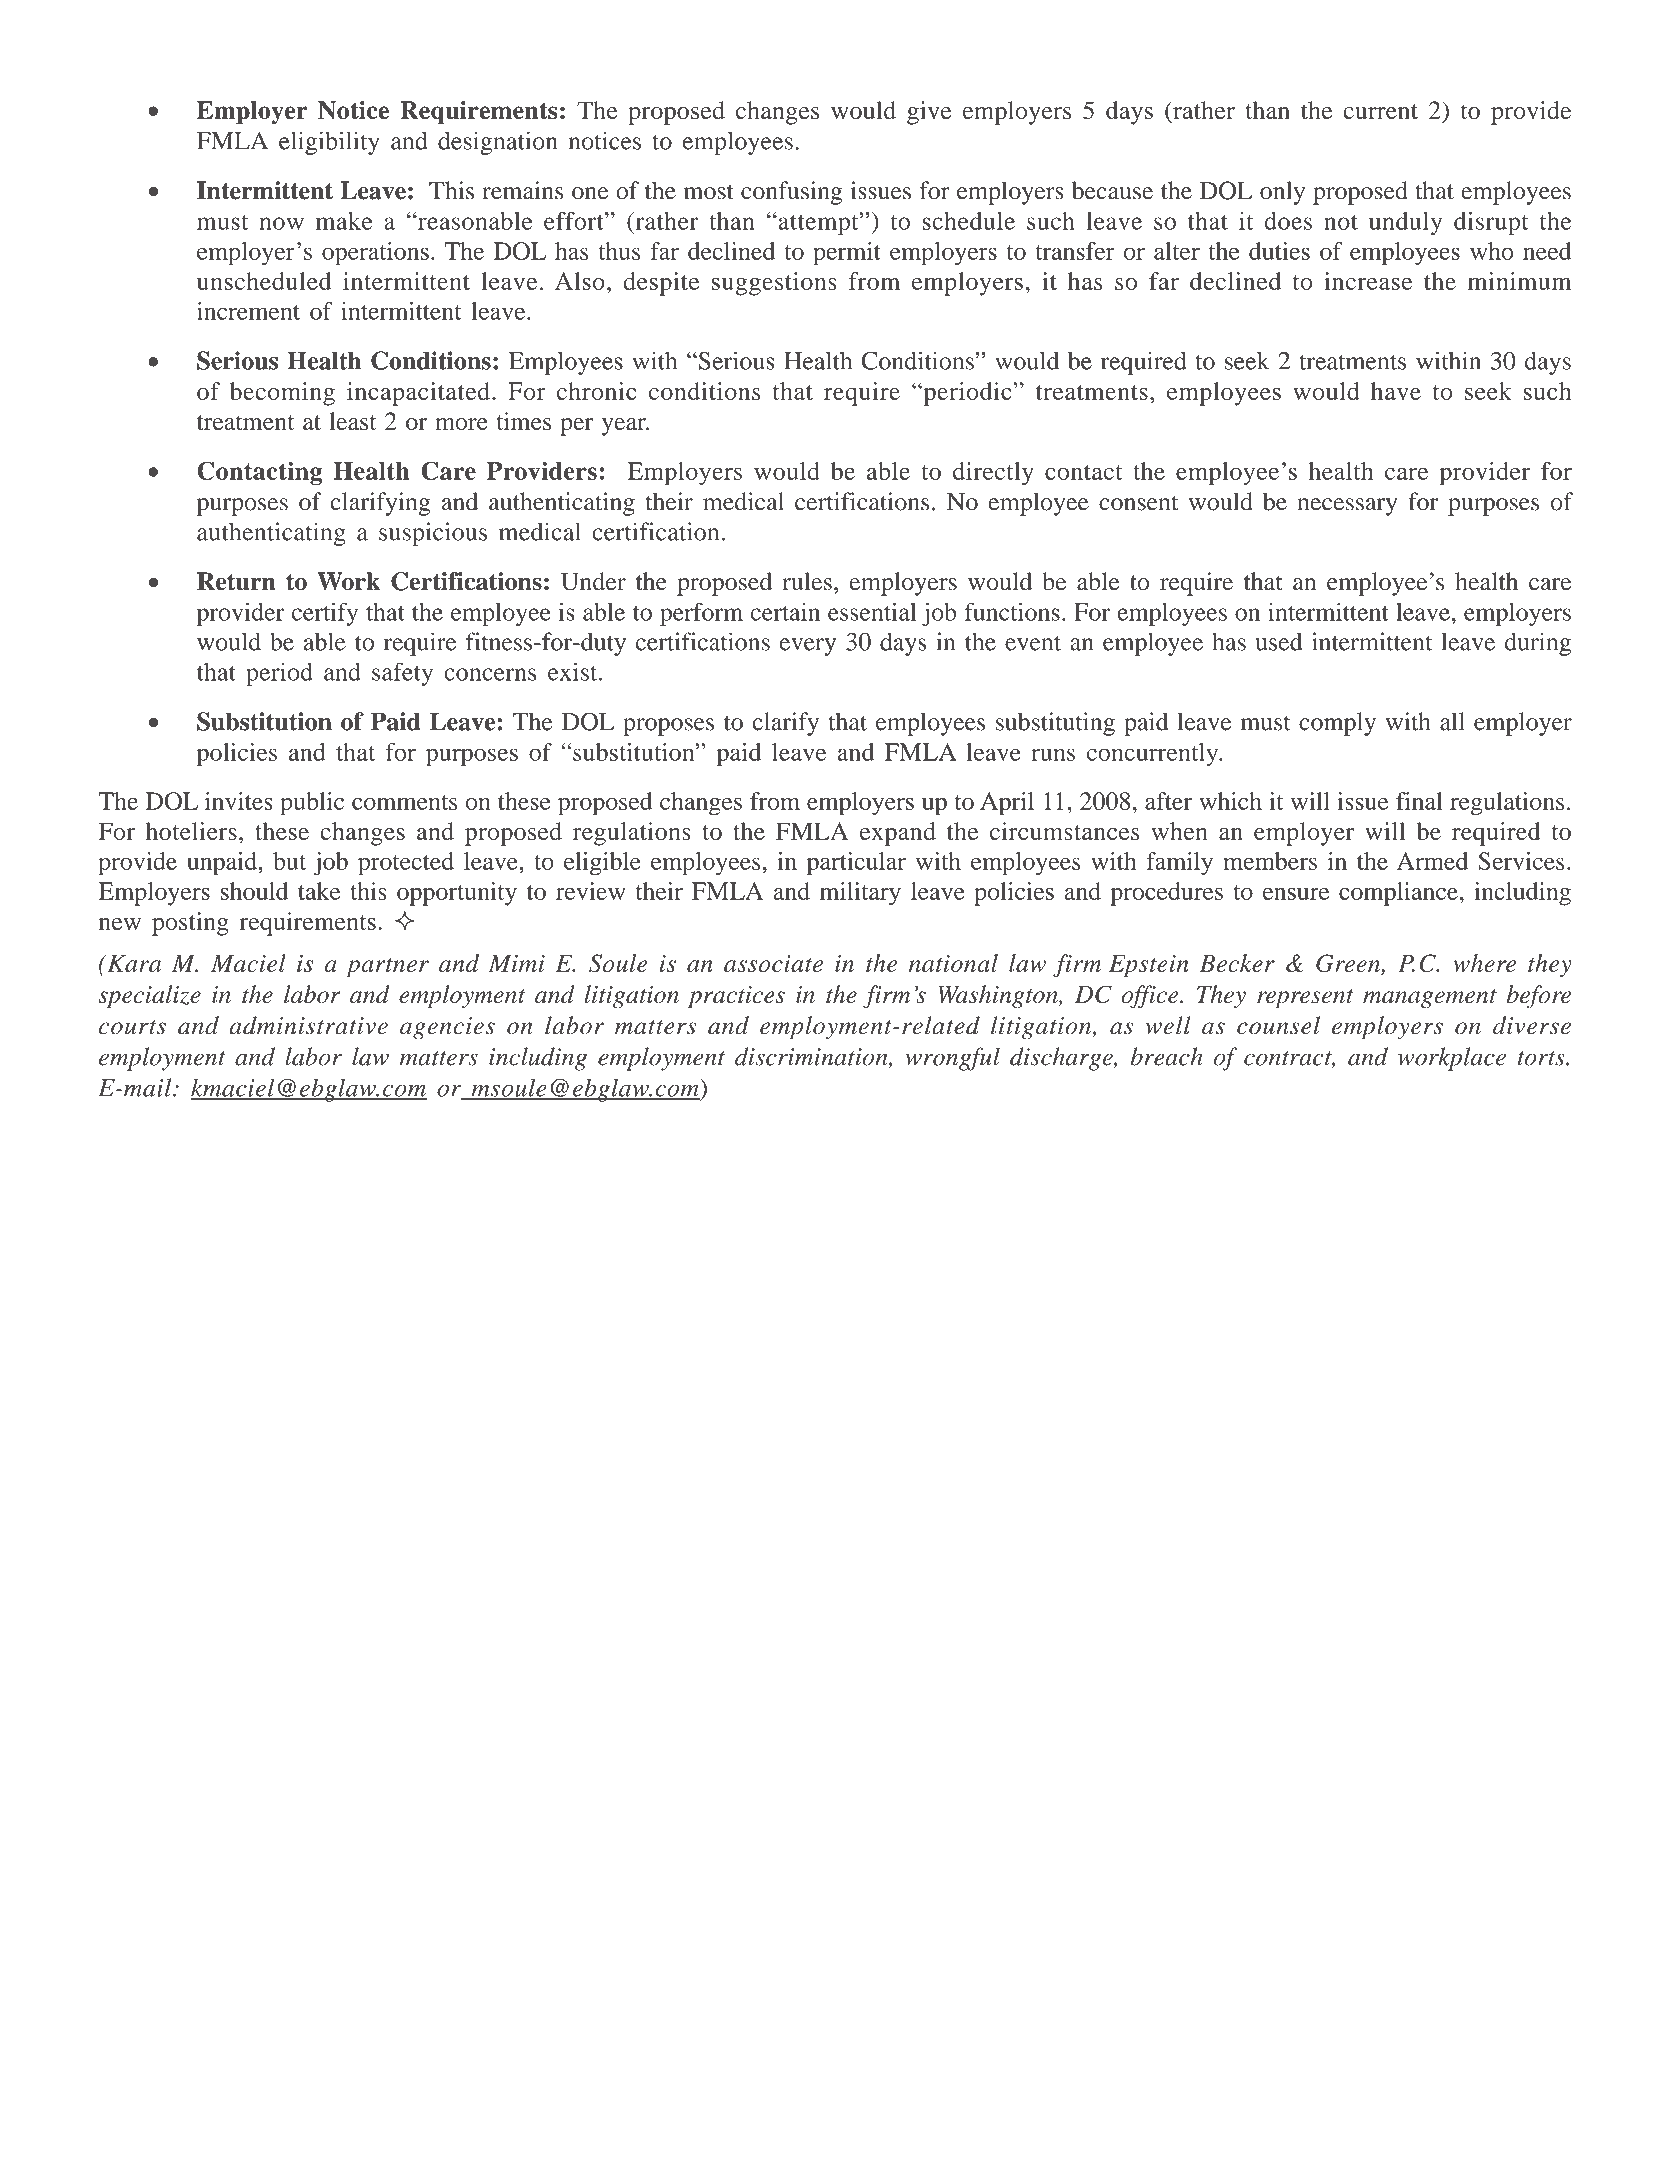 The width and height of the document is (1670, 2161). What do you see at coordinates (807, 581) in the document?
I see `rules` at bounding box center [807, 581].
